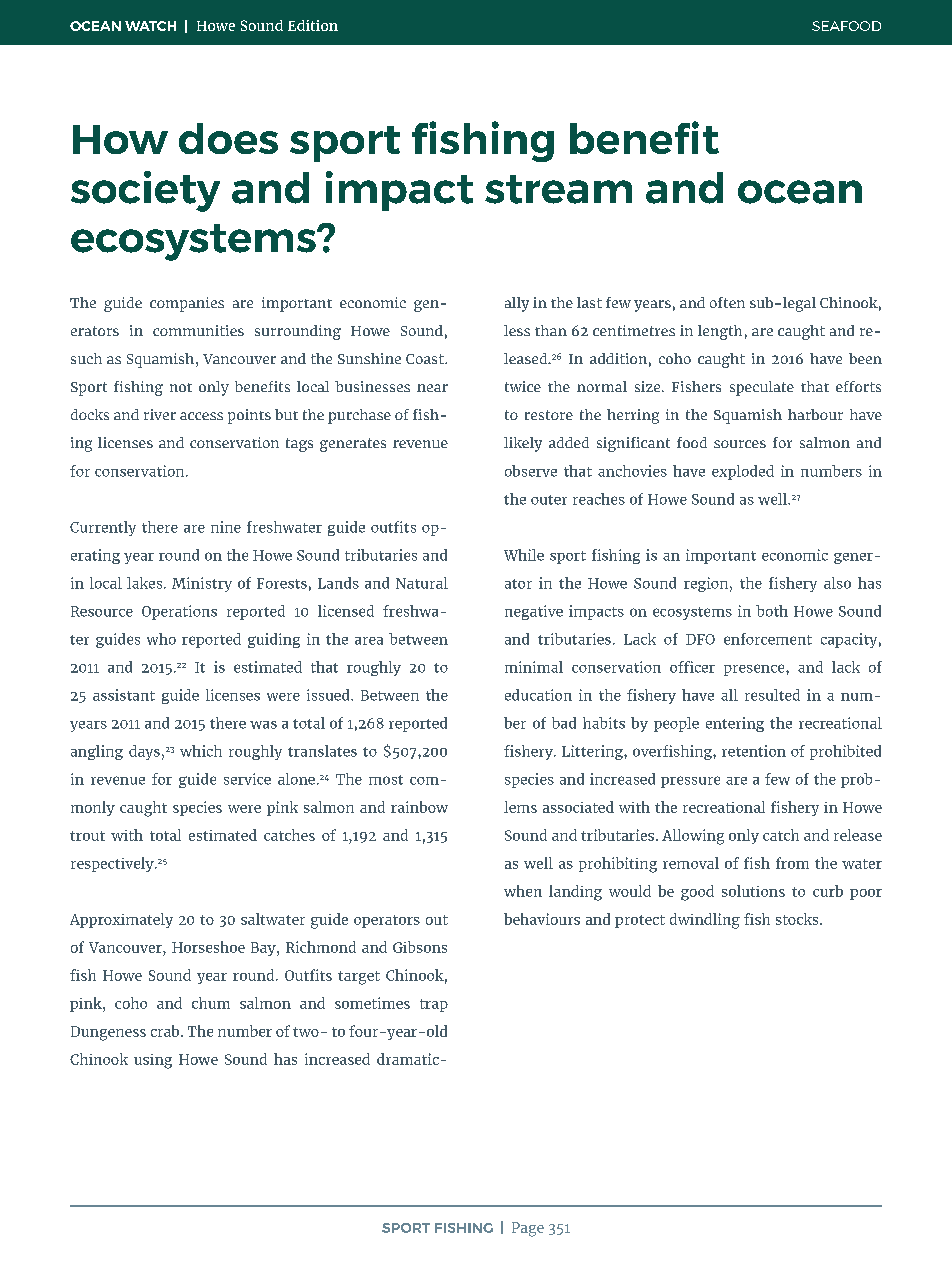  Describe the element at coordinates (198, 330) in the image. I see `communities` at that location.
